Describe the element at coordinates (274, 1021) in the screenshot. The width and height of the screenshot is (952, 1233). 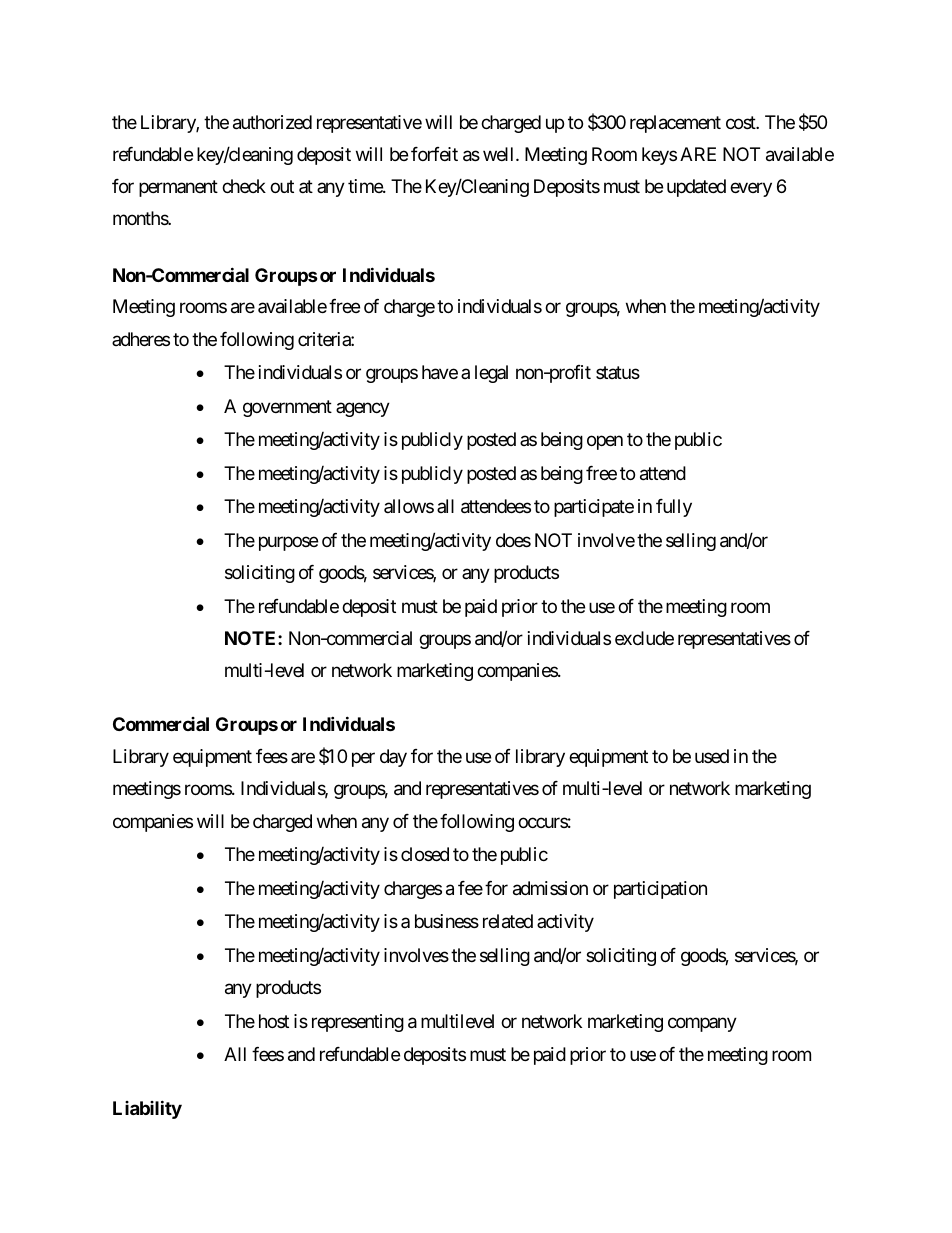
I see `host` at that location.
